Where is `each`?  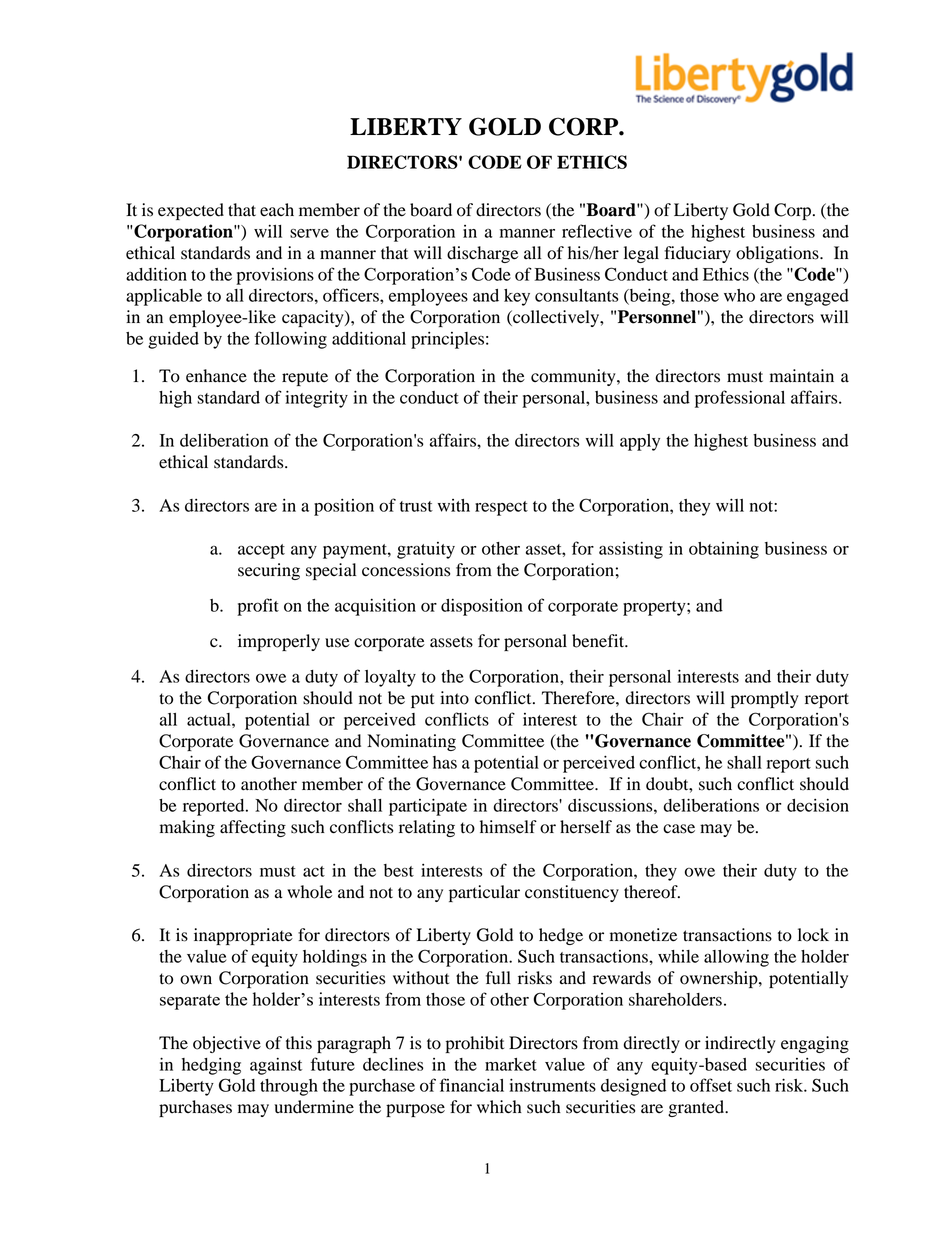
each is located at coordinates (277, 210).
